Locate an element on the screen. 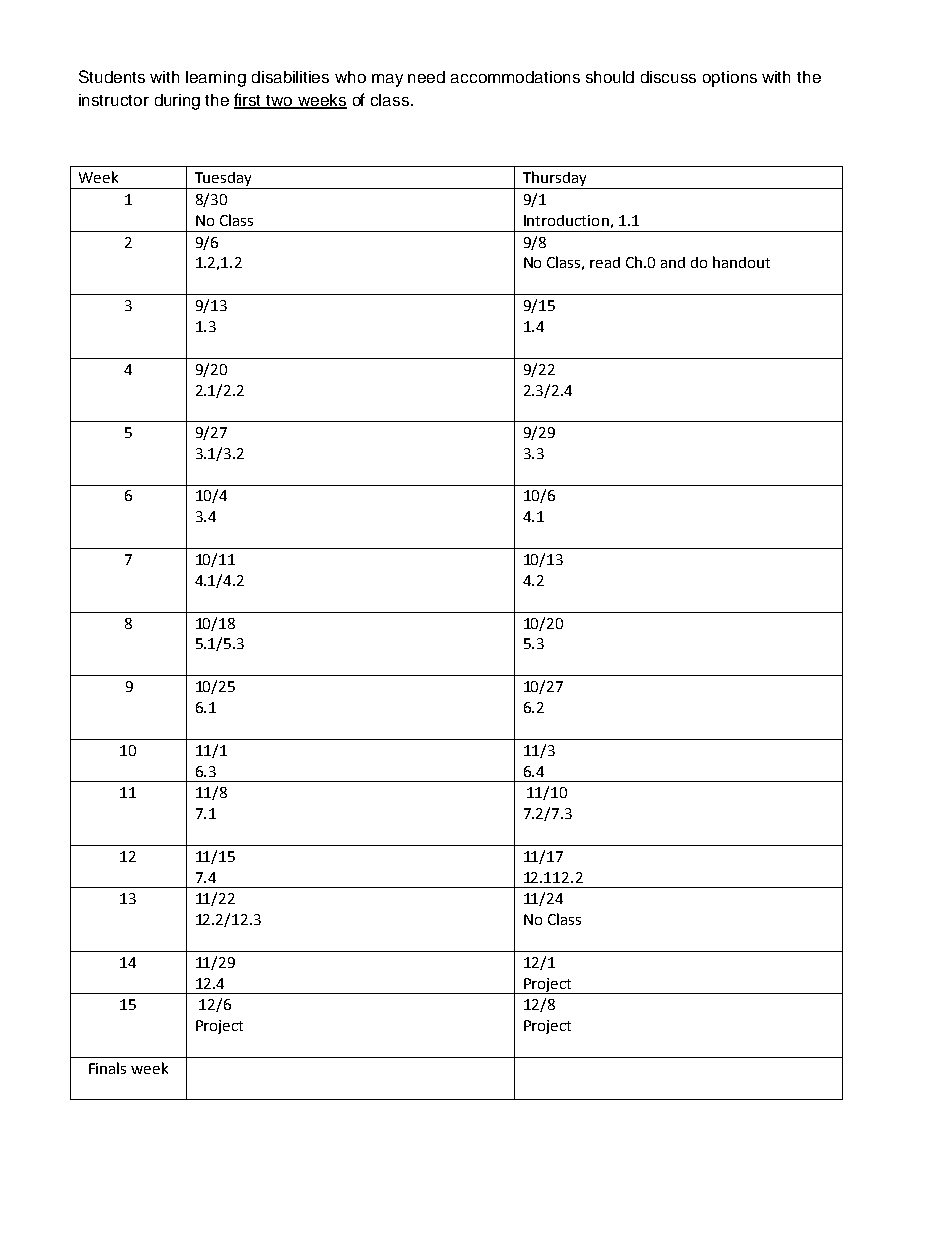  read is located at coordinates (605, 262).
